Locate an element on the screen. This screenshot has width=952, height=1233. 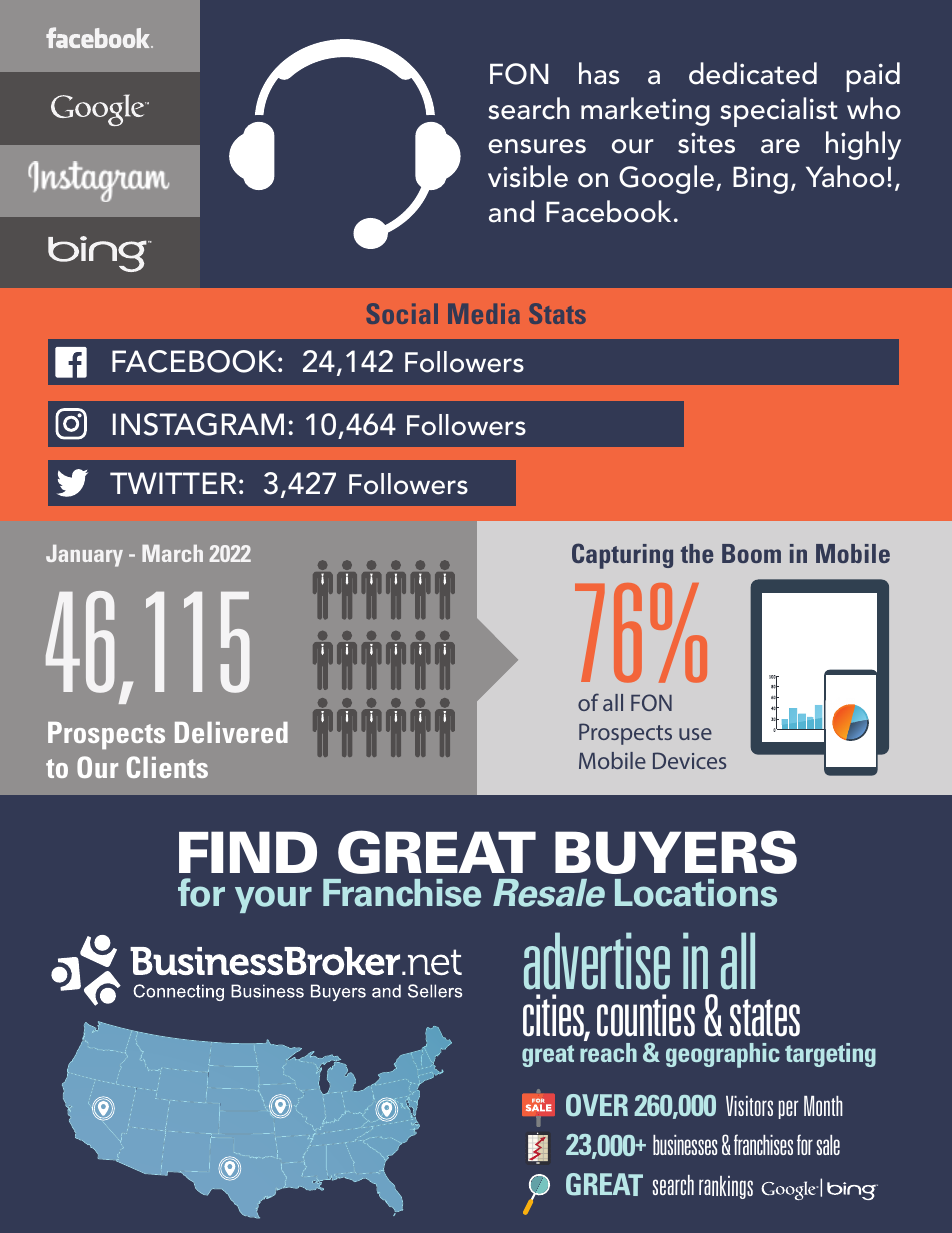
advertise is located at coordinates (597, 961).
